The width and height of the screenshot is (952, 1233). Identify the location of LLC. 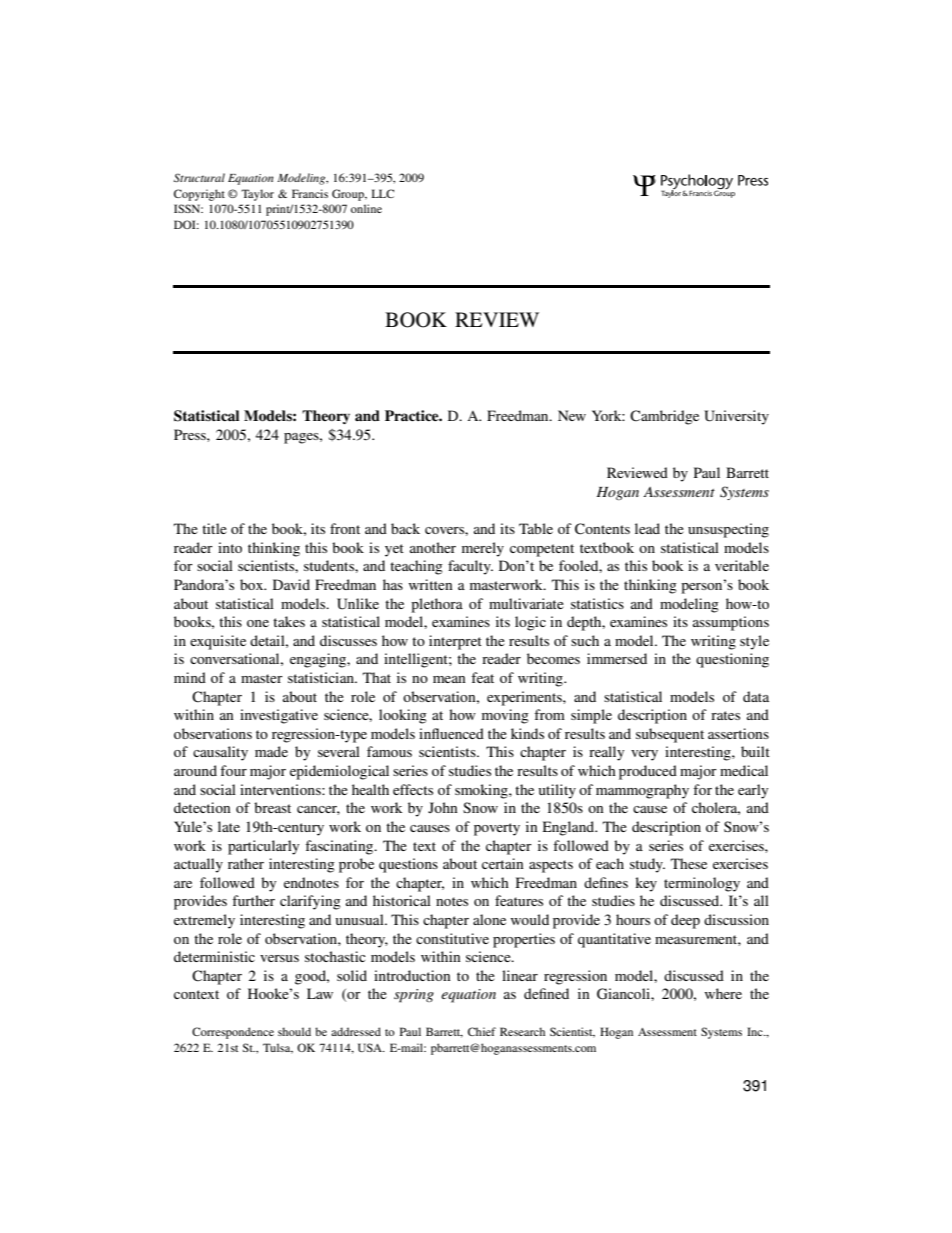
(383, 193).
